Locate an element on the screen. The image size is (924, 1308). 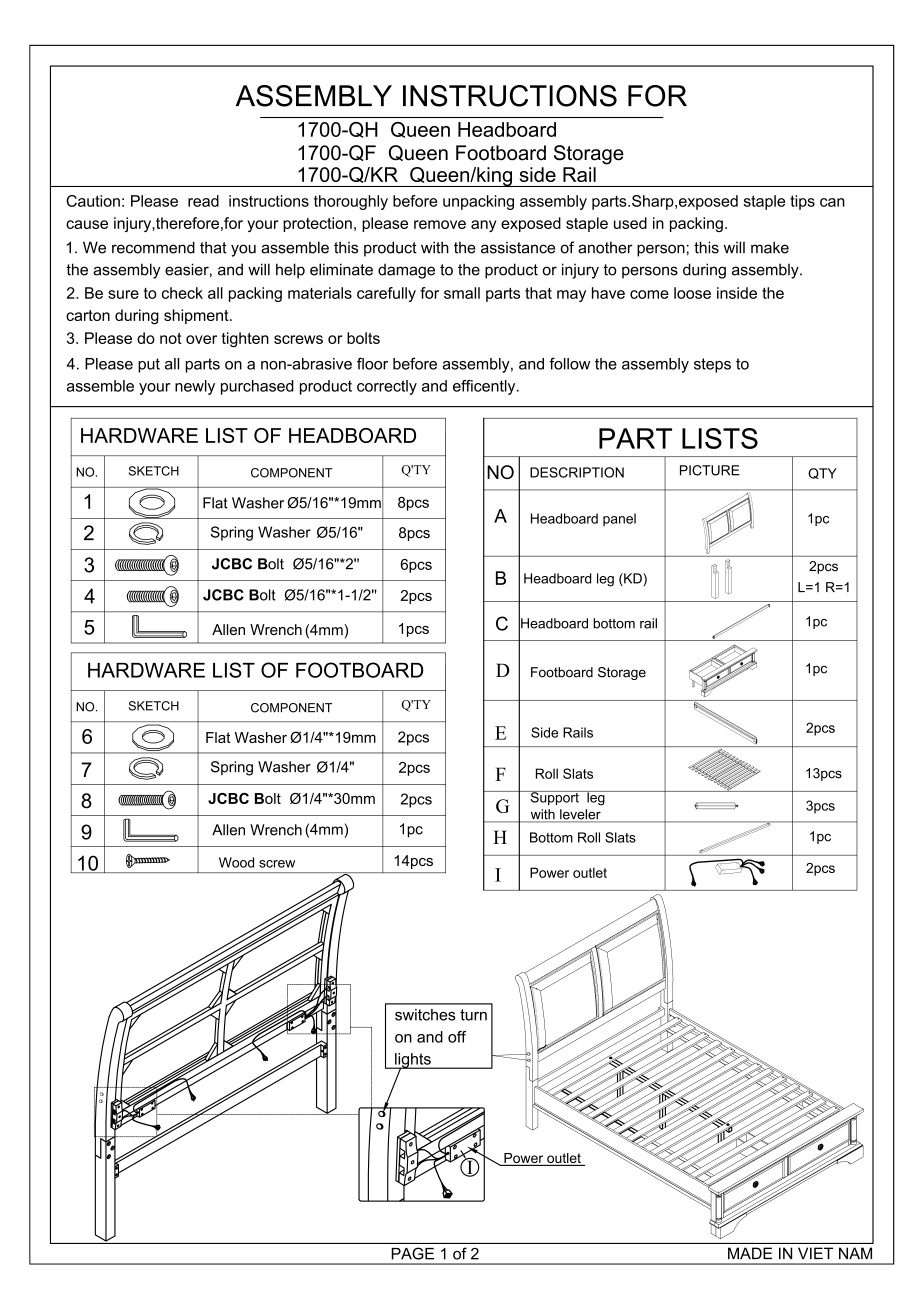
Wood is located at coordinates (236, 862).
